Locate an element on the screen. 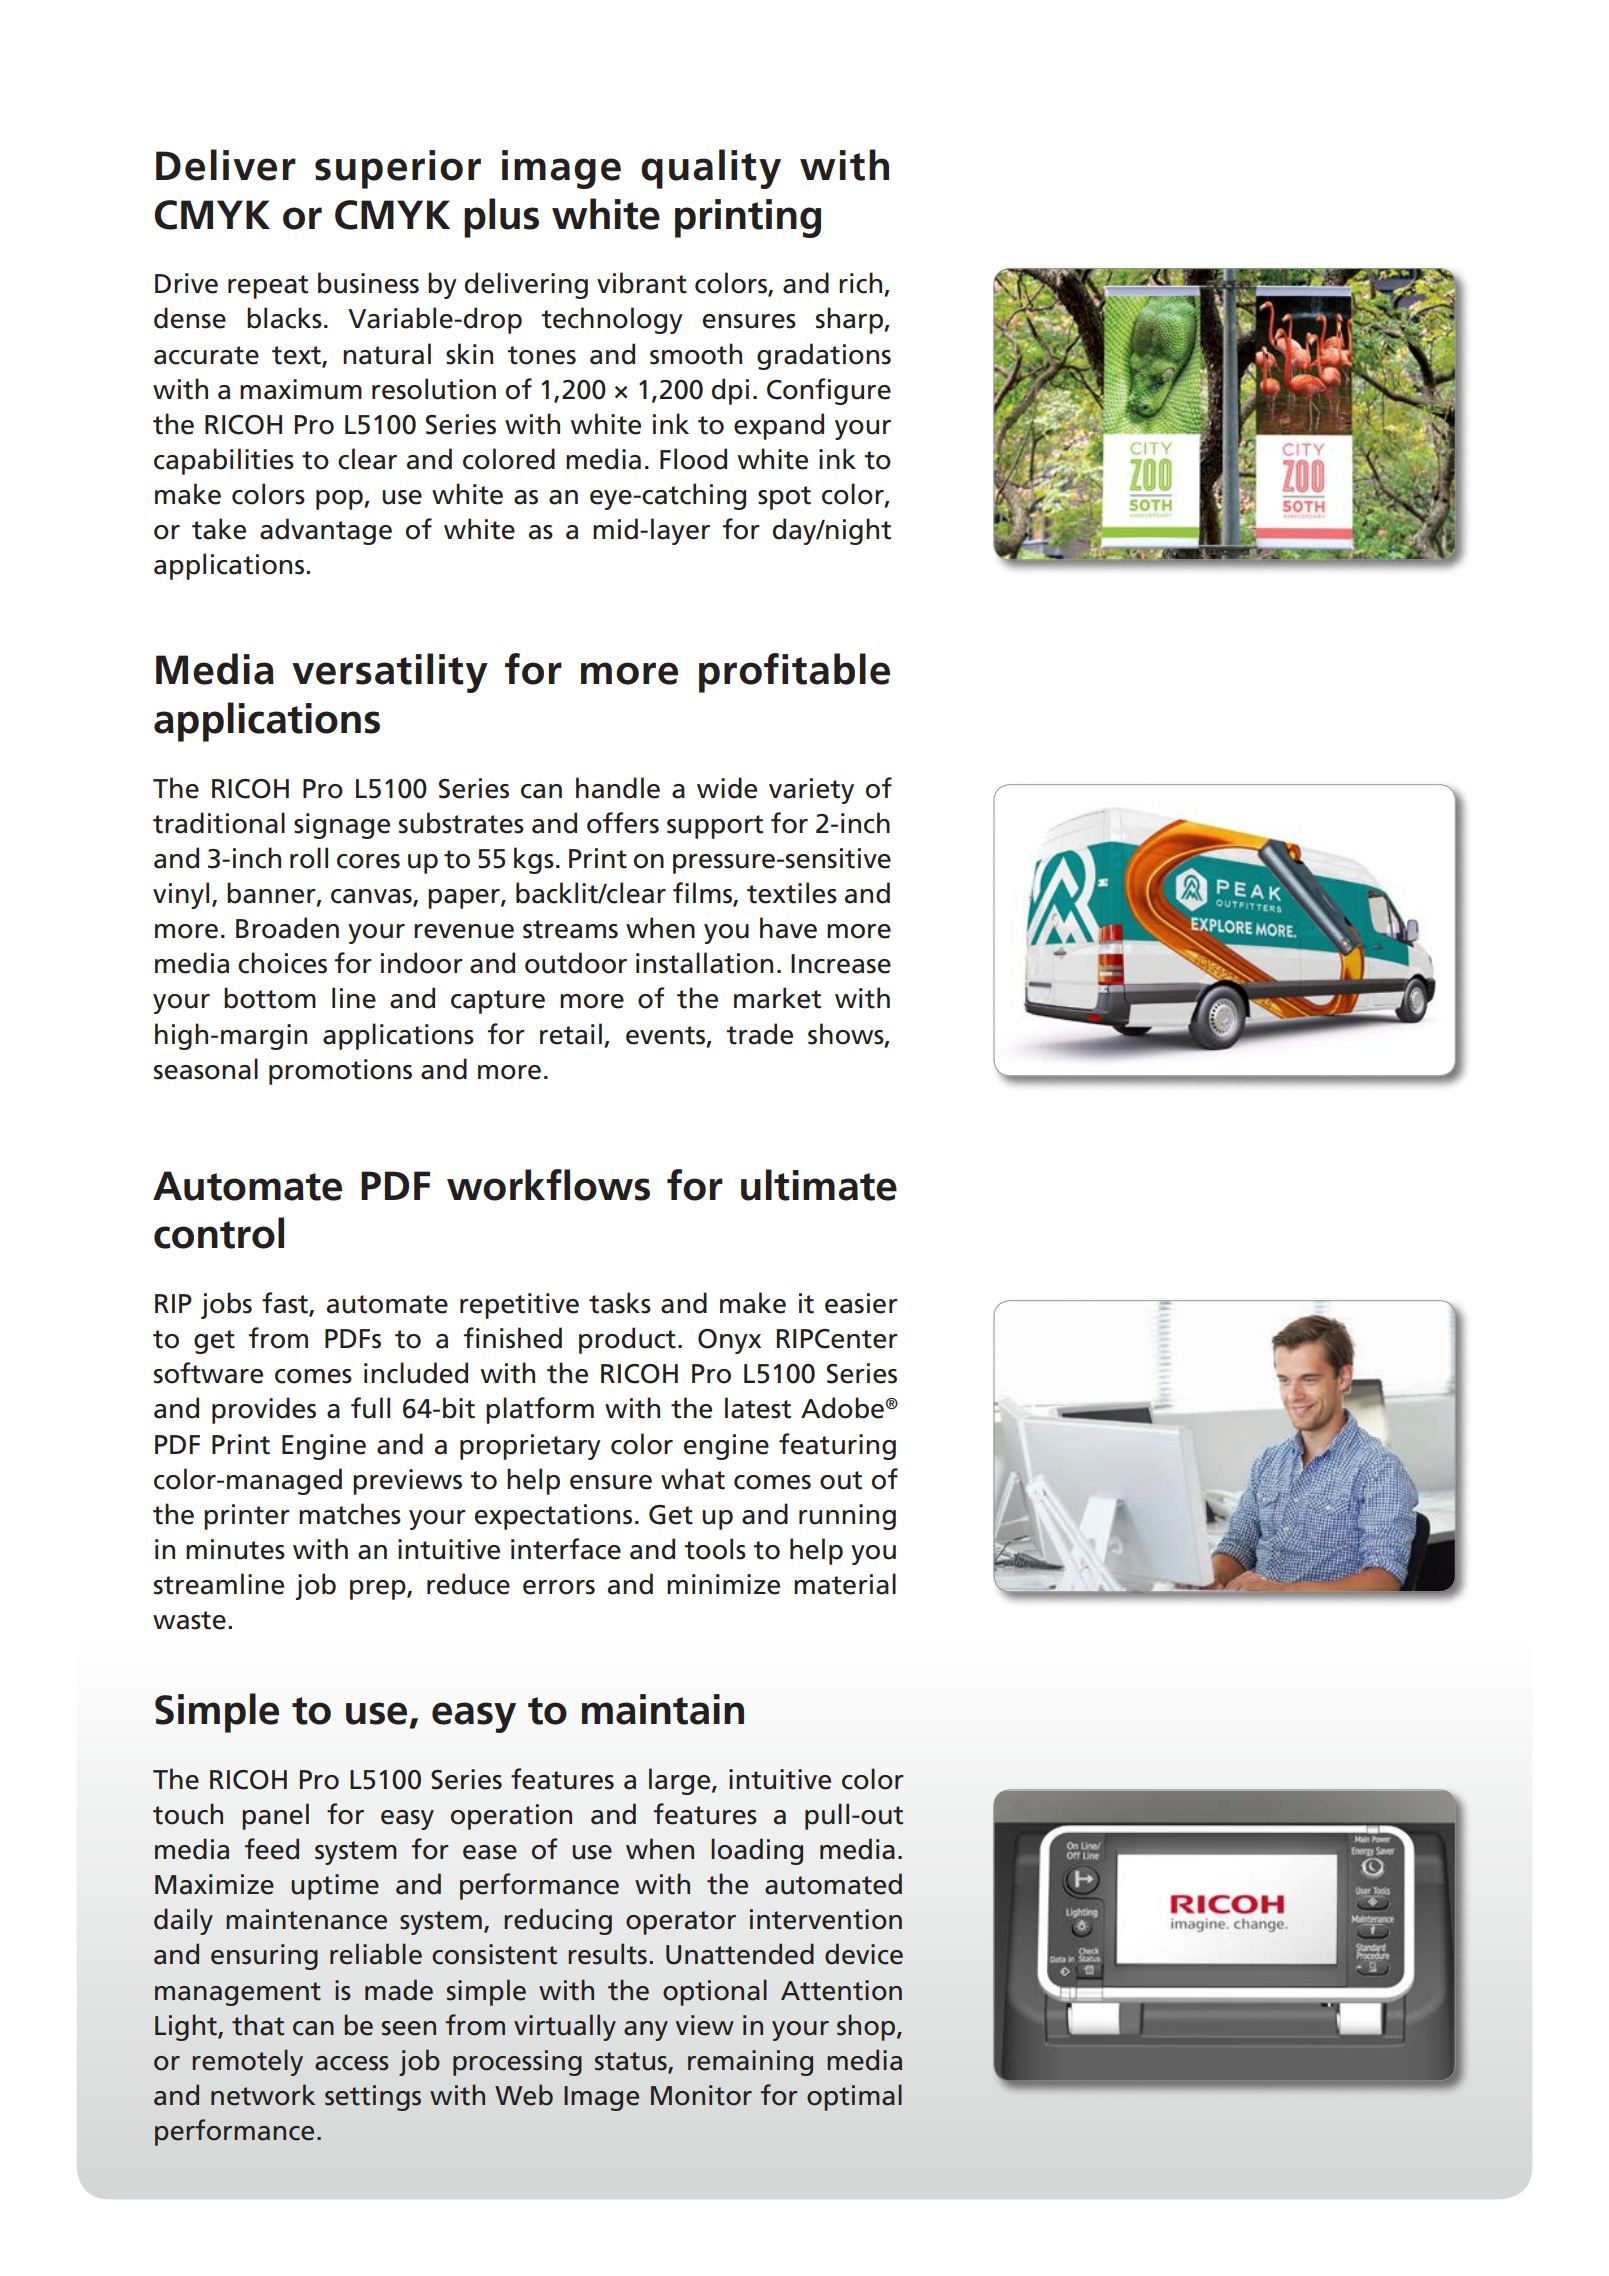  repeat is located at coordinates (268, 287).
